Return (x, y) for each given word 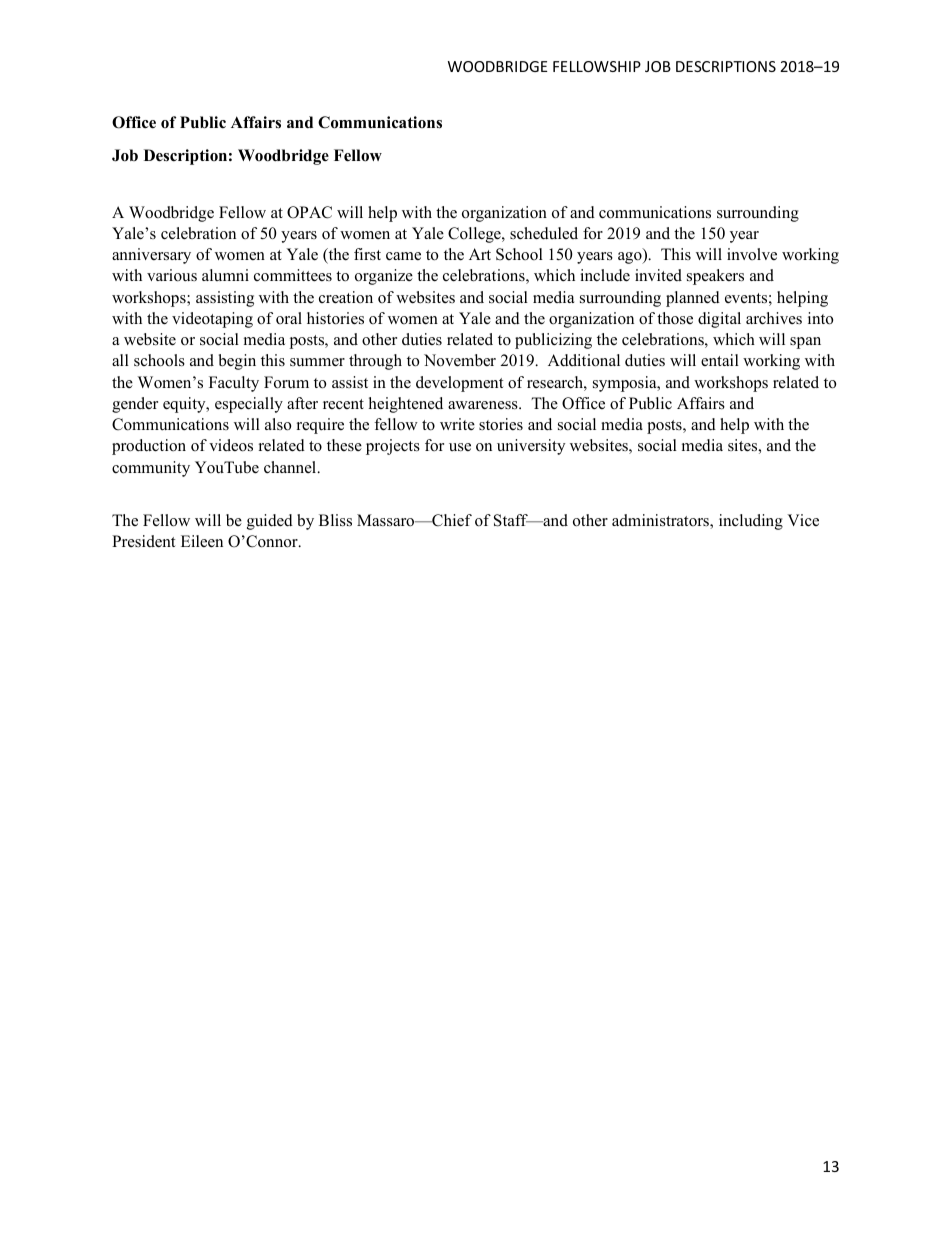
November (460, 360)
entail (720, 360)
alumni (225, 275)
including (751, 522)
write (457, 424)
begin (237, 362)
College (475, 235)
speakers (715, 277)
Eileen (202, 541)
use (460, 447)
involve (752, 254)
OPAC (309, 212)
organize (384, 277)
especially (249, 405)
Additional (584, 360)
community (151, 469)
